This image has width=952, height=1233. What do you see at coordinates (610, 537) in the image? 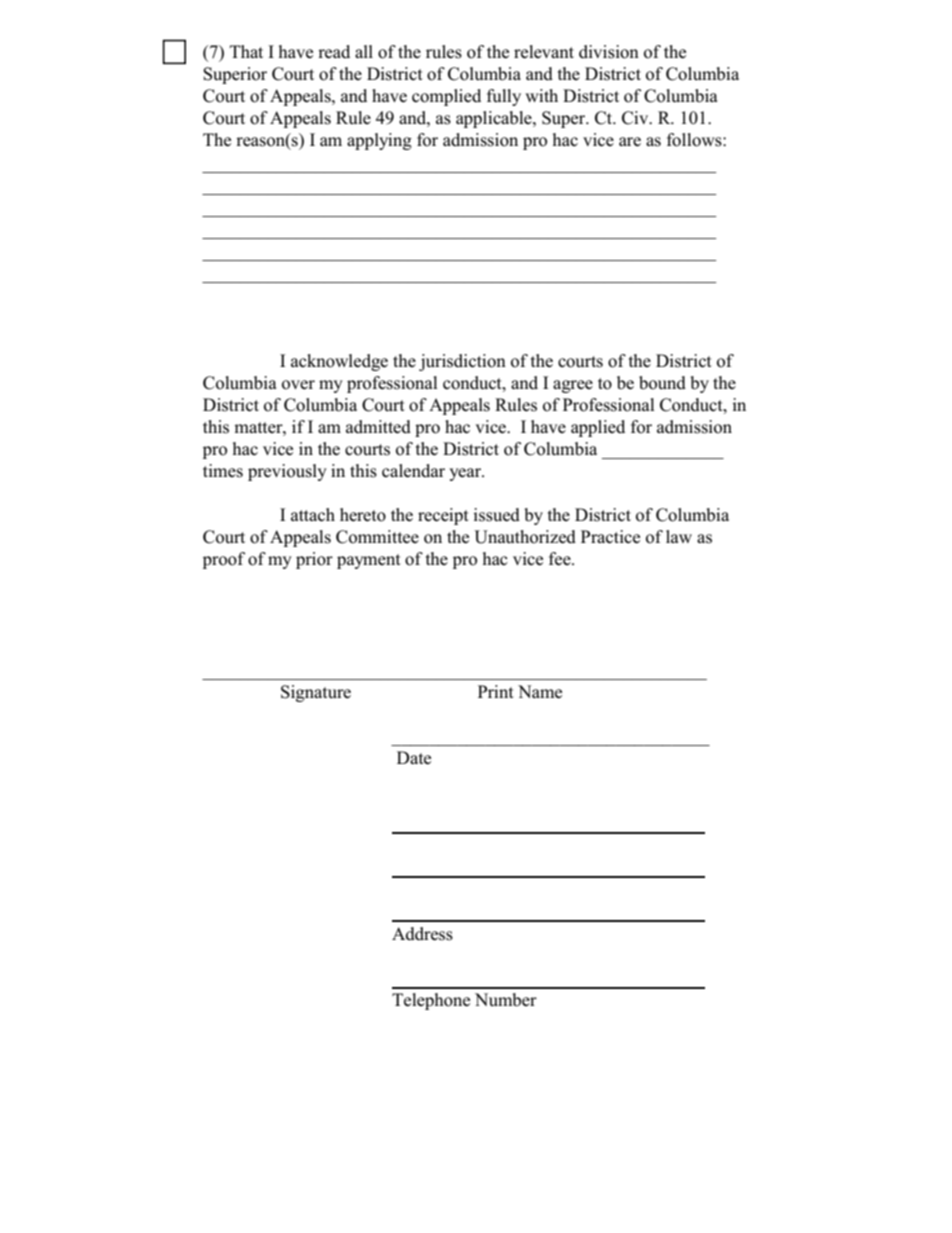
I see `Practice` at bounding box center [610, 537].
